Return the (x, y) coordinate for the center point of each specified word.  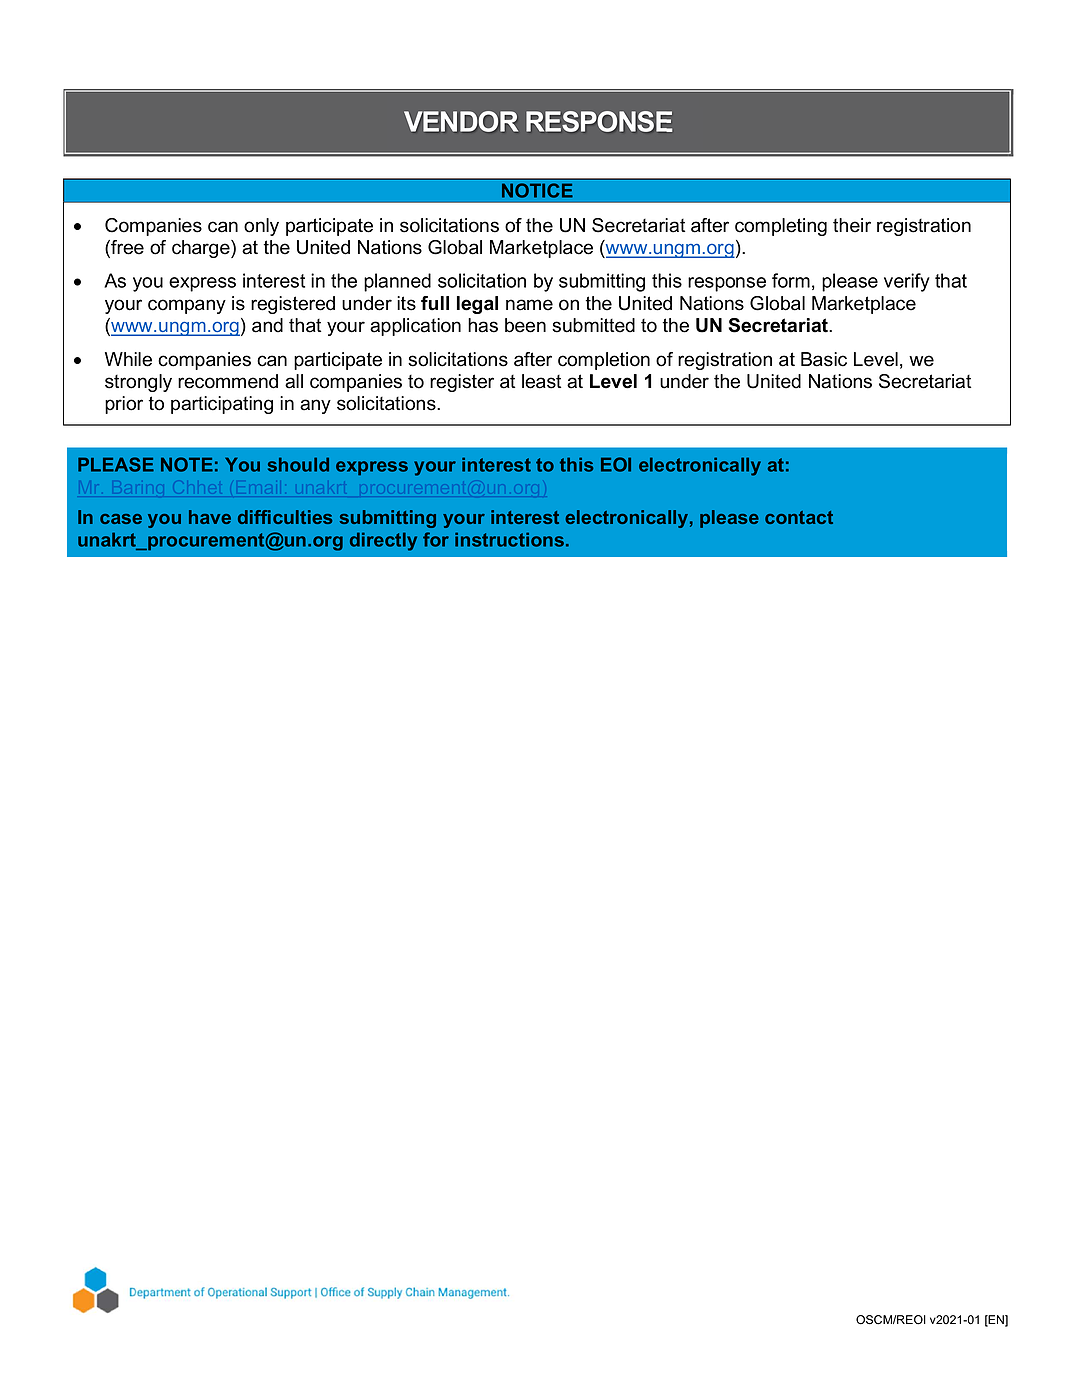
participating (222, 405)
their (852, 225)
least (542, 381)
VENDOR (461, 121)
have (210, 517)
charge (202, 249)
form (791, 280)
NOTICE (537, 190)
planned (397, 282)
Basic (824, 359)
